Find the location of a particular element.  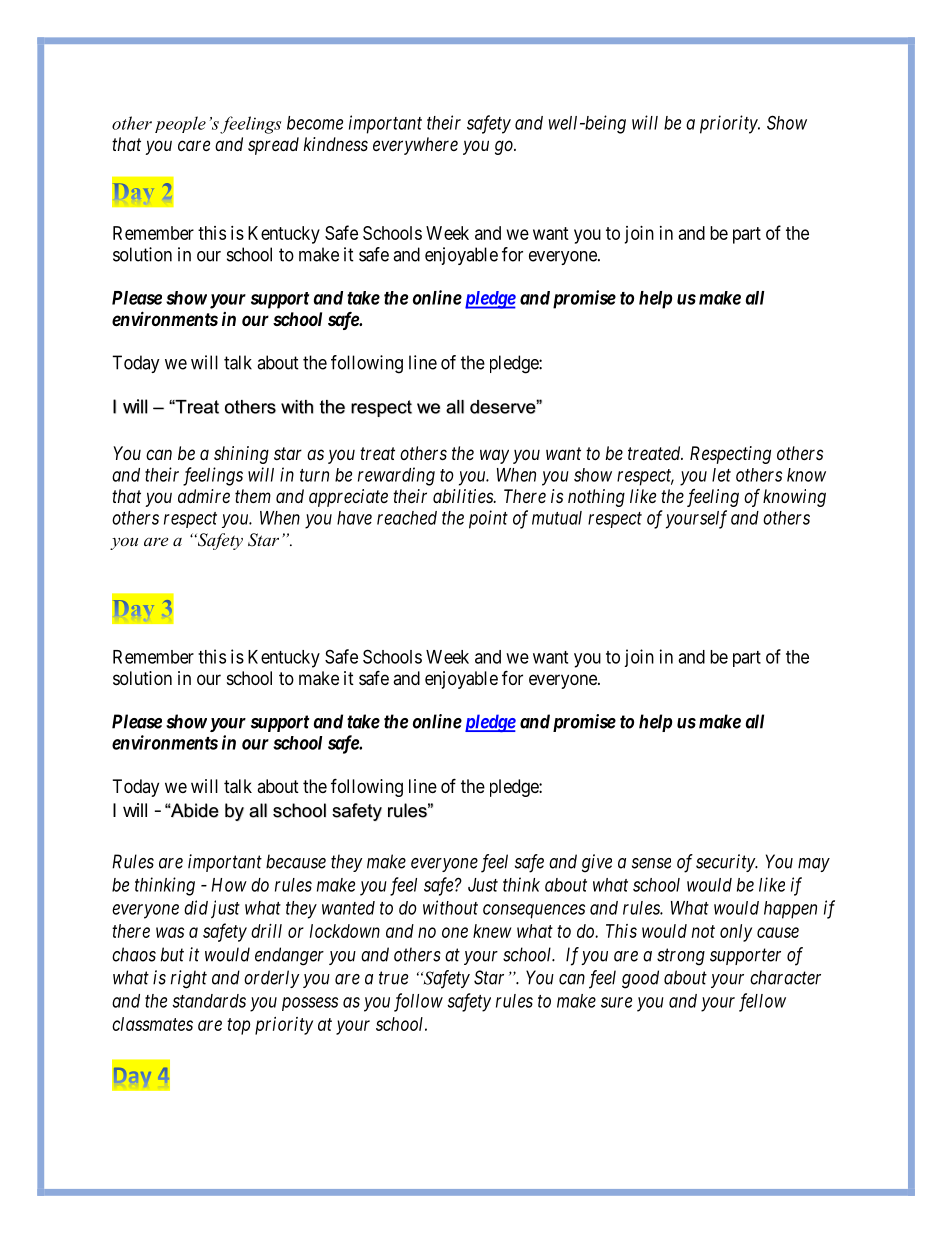

admire is located at coordinates (204, 496).
